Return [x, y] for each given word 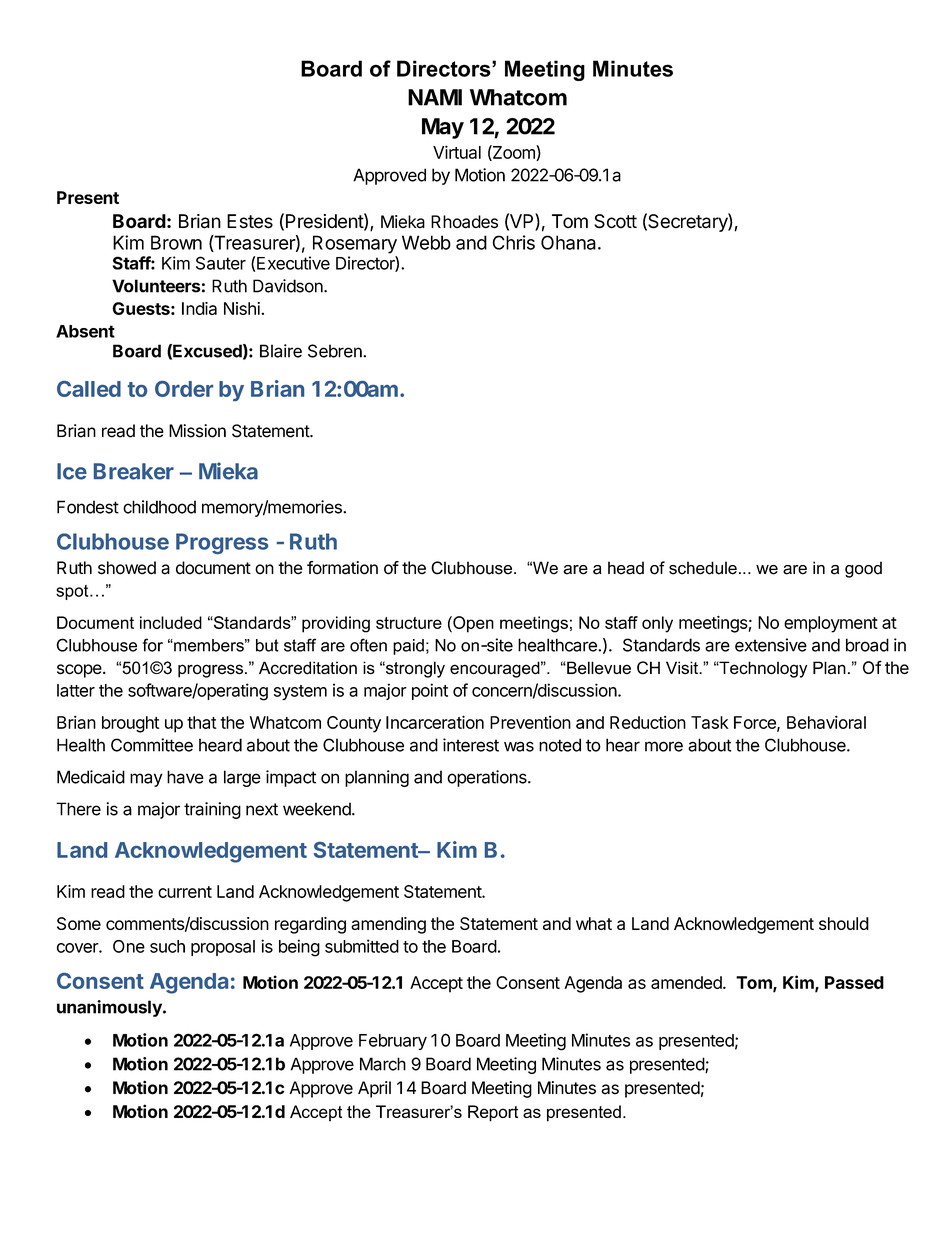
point [430, 691]
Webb [426, 242]
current [185, 892]
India [199, 308]
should [844, 923]
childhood [159, 507]
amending [388, 925]
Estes [250, 221]
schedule [703, 568]
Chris [513, 242]
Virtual [457, 152]
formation [342, 568]
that [202, 722]
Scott [615, 221]
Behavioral [826, 722]
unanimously [110, 1008]
